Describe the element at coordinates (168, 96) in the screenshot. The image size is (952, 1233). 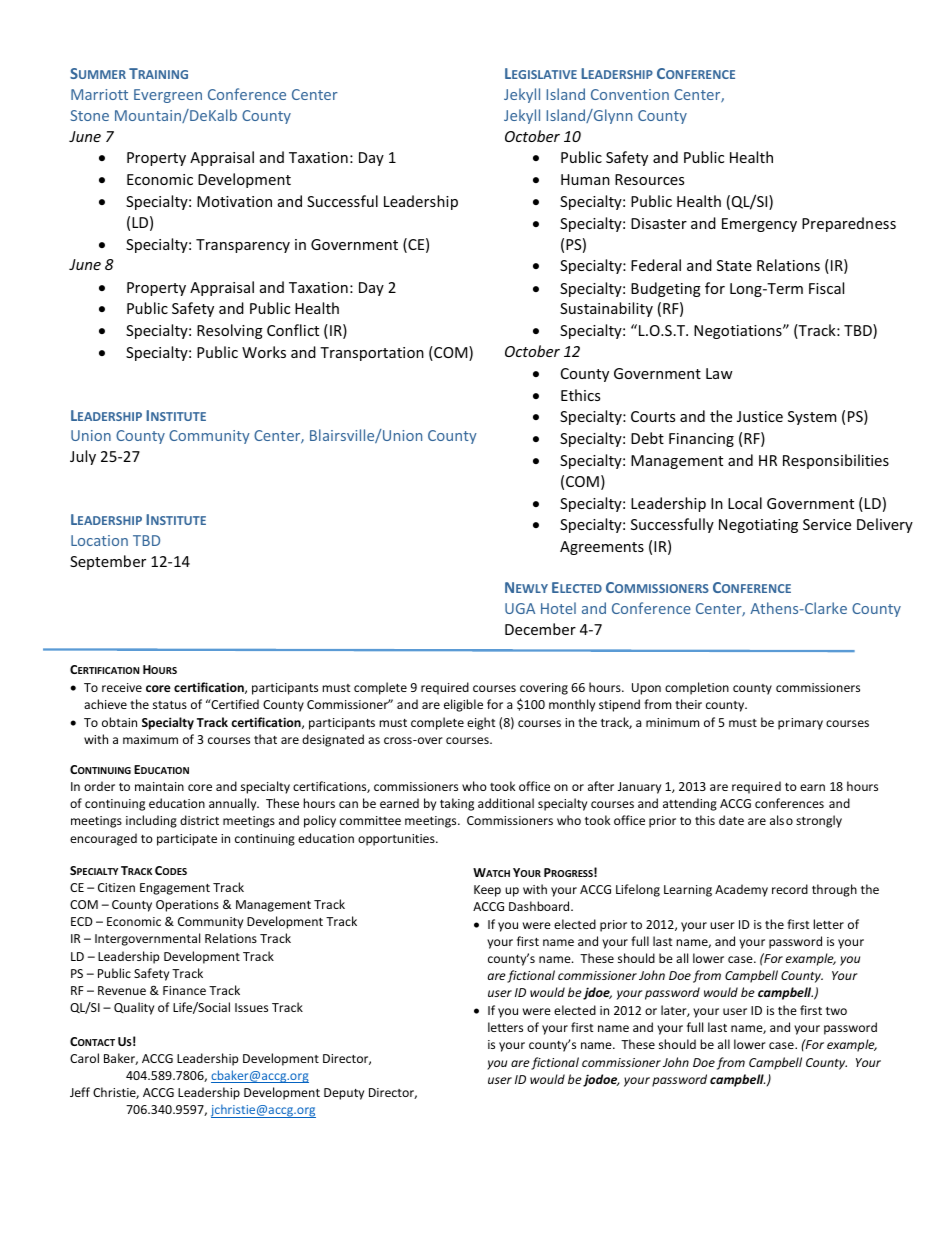
I see `Evergreen` at that location.
